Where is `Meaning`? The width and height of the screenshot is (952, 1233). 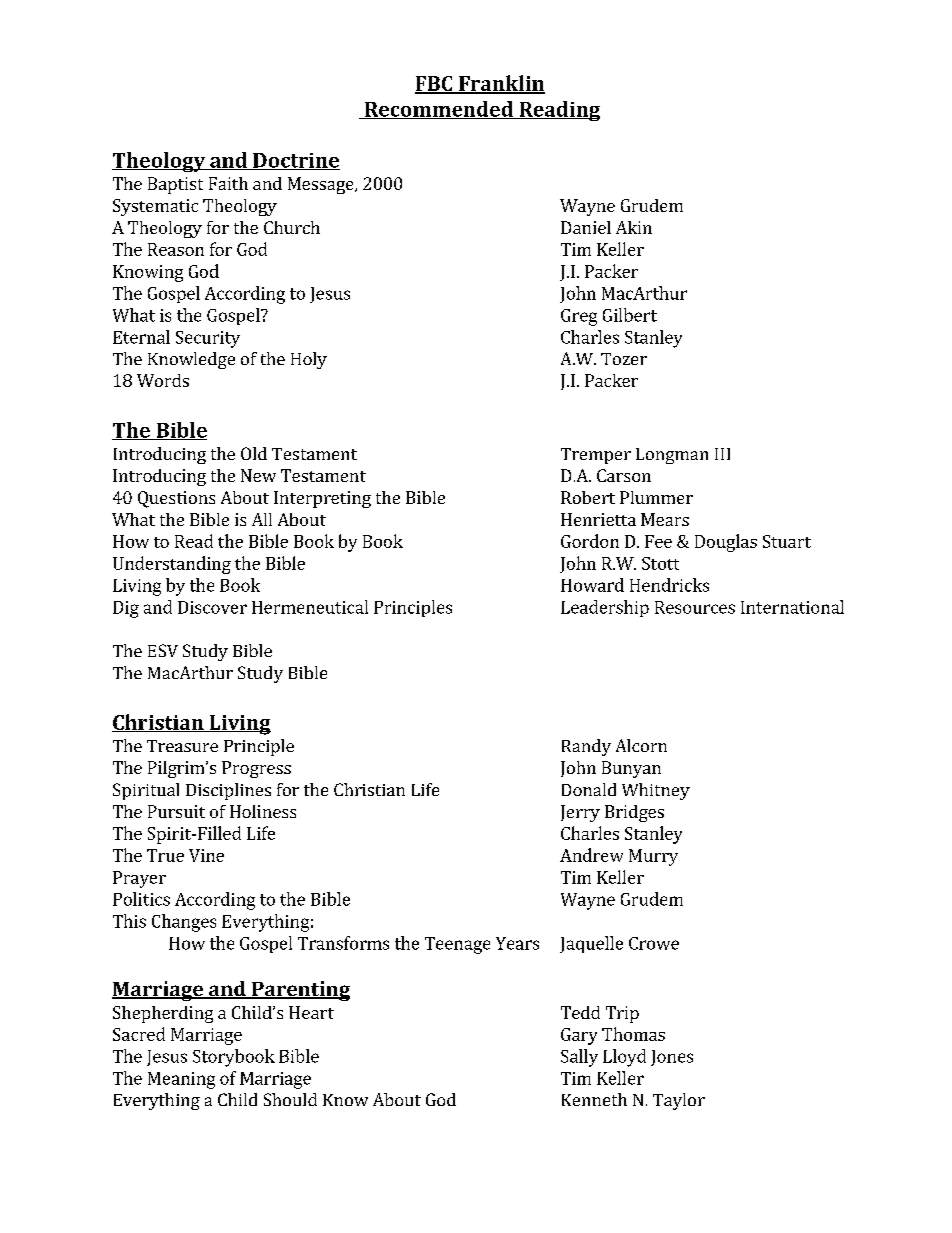
Meaning is located at coordinates (181, 1080).
